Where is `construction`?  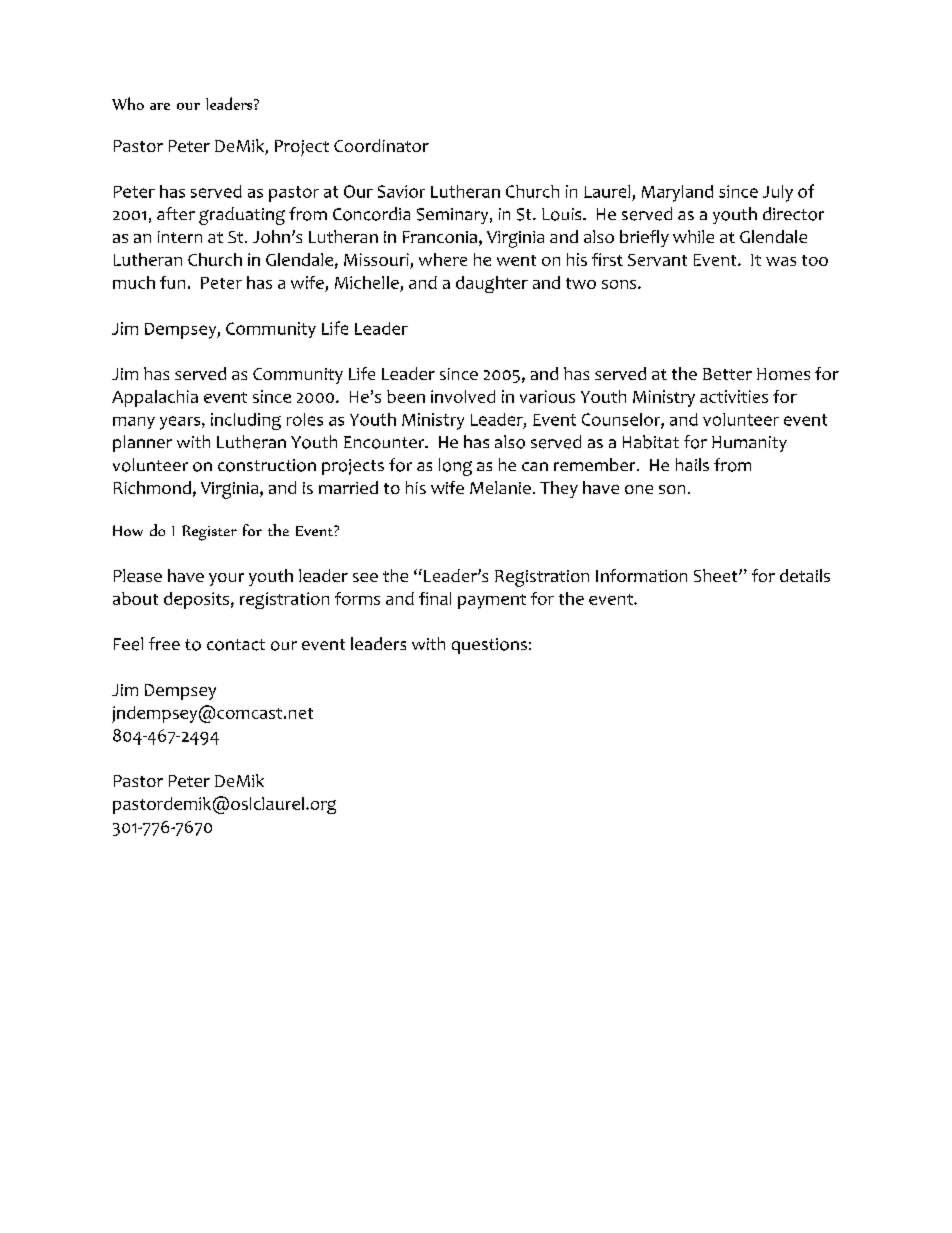
construction is located at coordinates (267, 465).
